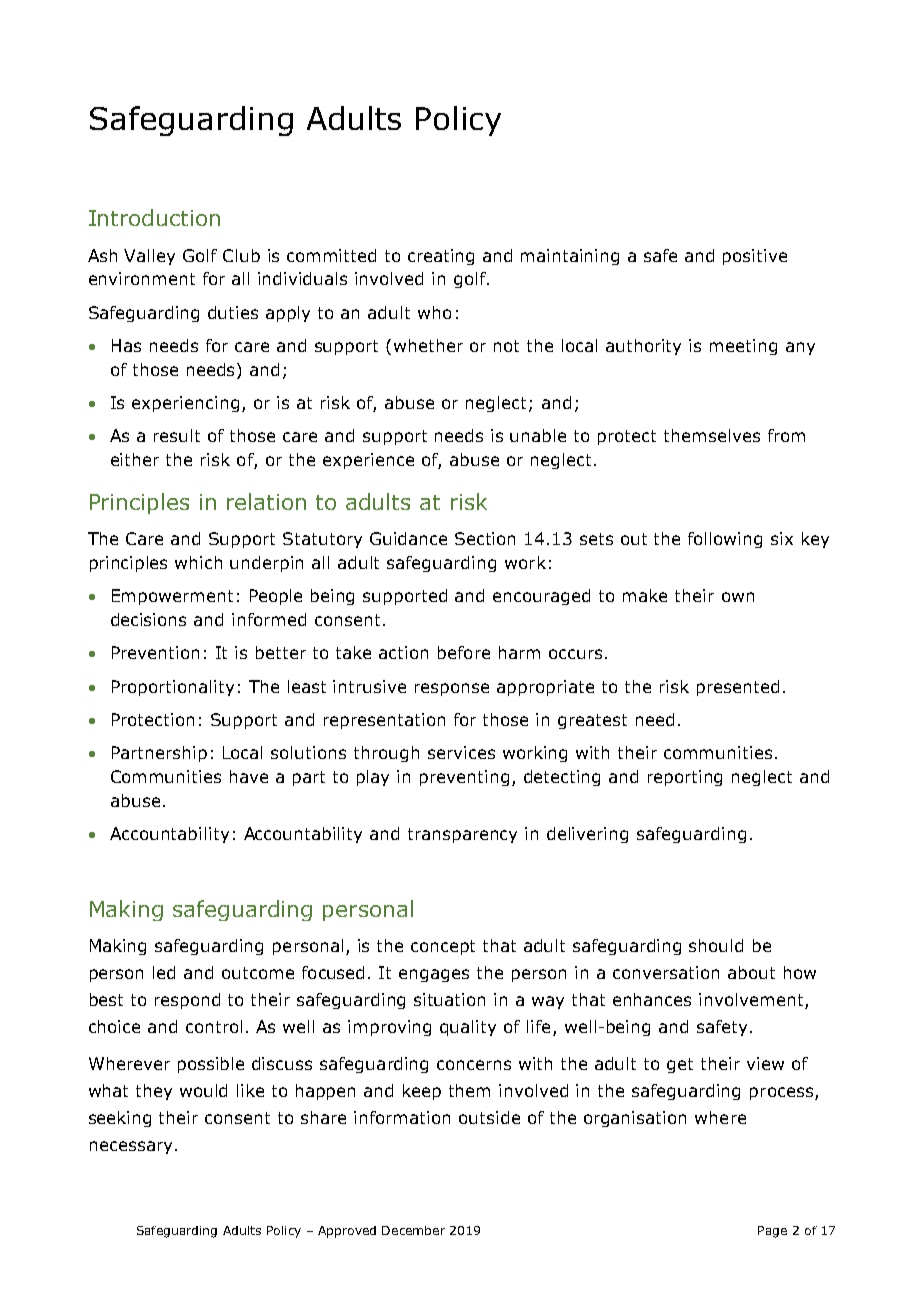  What do you see at coordinates (131, 1147) in the document?
I see `necessary` at bounding box center [131, 1147].
